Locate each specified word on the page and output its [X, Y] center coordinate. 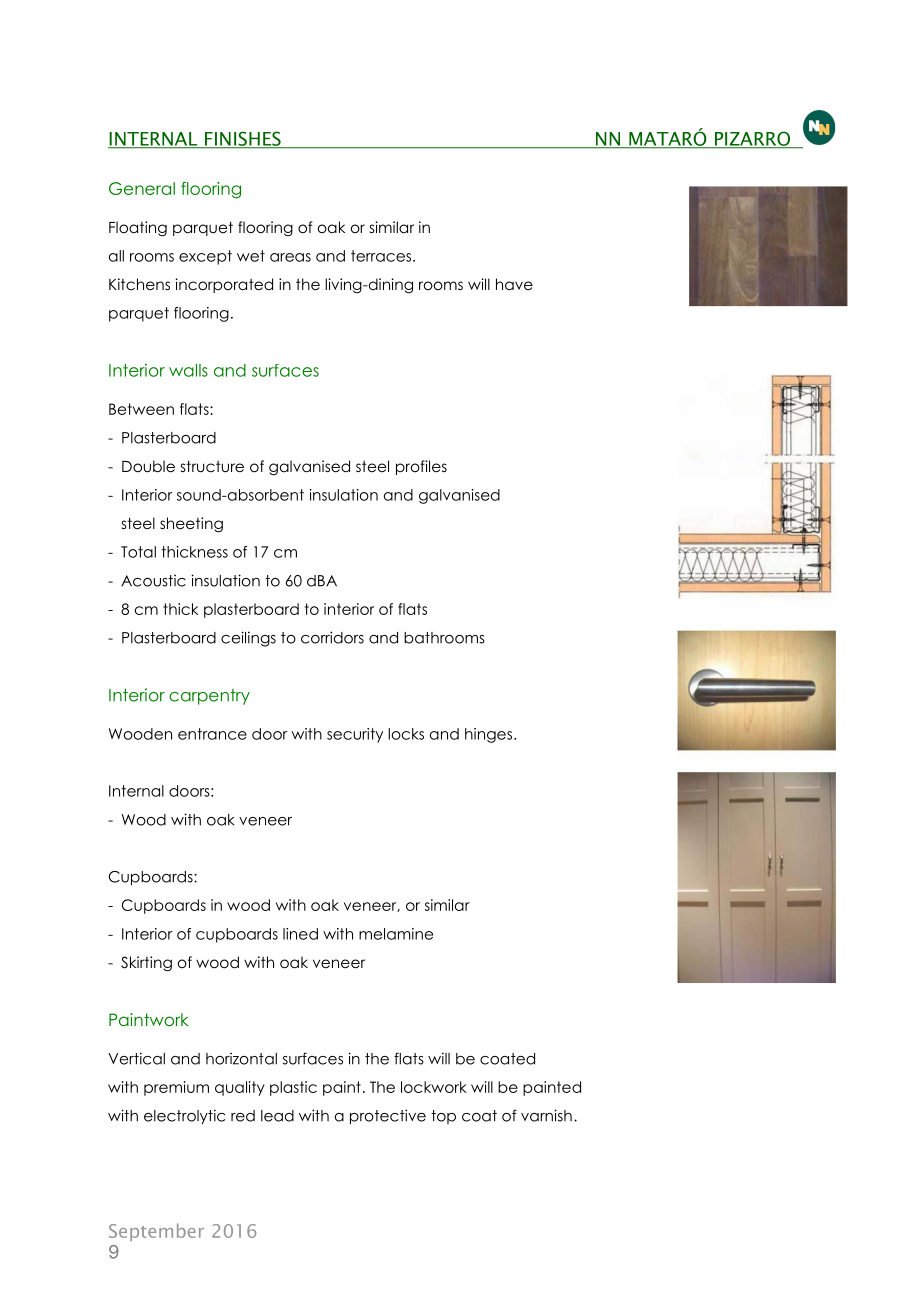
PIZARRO [752, 139]
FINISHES [242, 139]
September [156, 1232]
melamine [396, 934]
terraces [382, 256]
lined [300, 934]
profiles [421, 467]
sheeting [191, 525]
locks [406, 734]
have [514, 284]
